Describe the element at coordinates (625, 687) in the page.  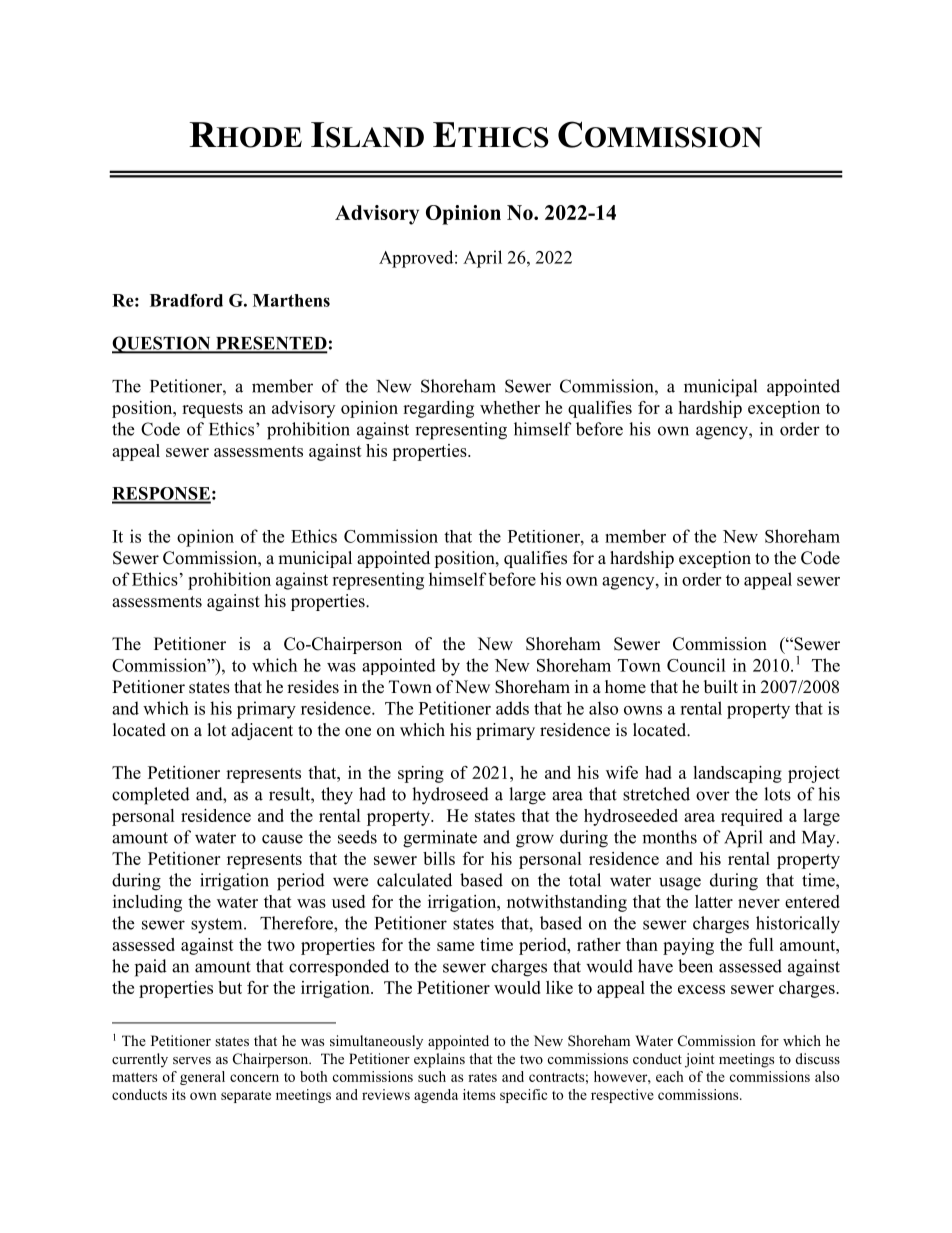
I see `home` at that location.
